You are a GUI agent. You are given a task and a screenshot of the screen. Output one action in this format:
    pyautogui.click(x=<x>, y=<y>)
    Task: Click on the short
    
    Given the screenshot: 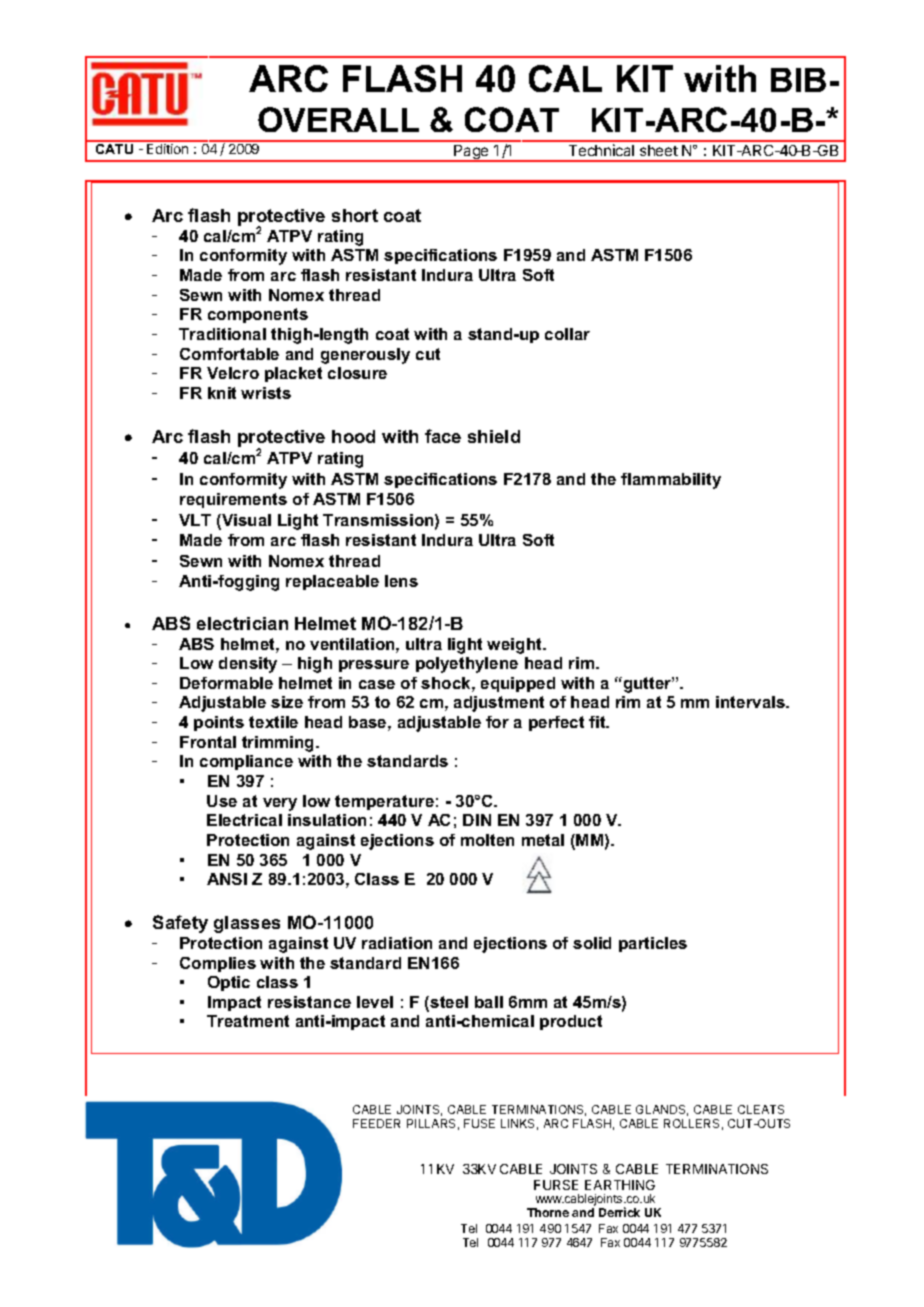 What is the action you would take?
    pyautogui.click(x=355, y=215)
